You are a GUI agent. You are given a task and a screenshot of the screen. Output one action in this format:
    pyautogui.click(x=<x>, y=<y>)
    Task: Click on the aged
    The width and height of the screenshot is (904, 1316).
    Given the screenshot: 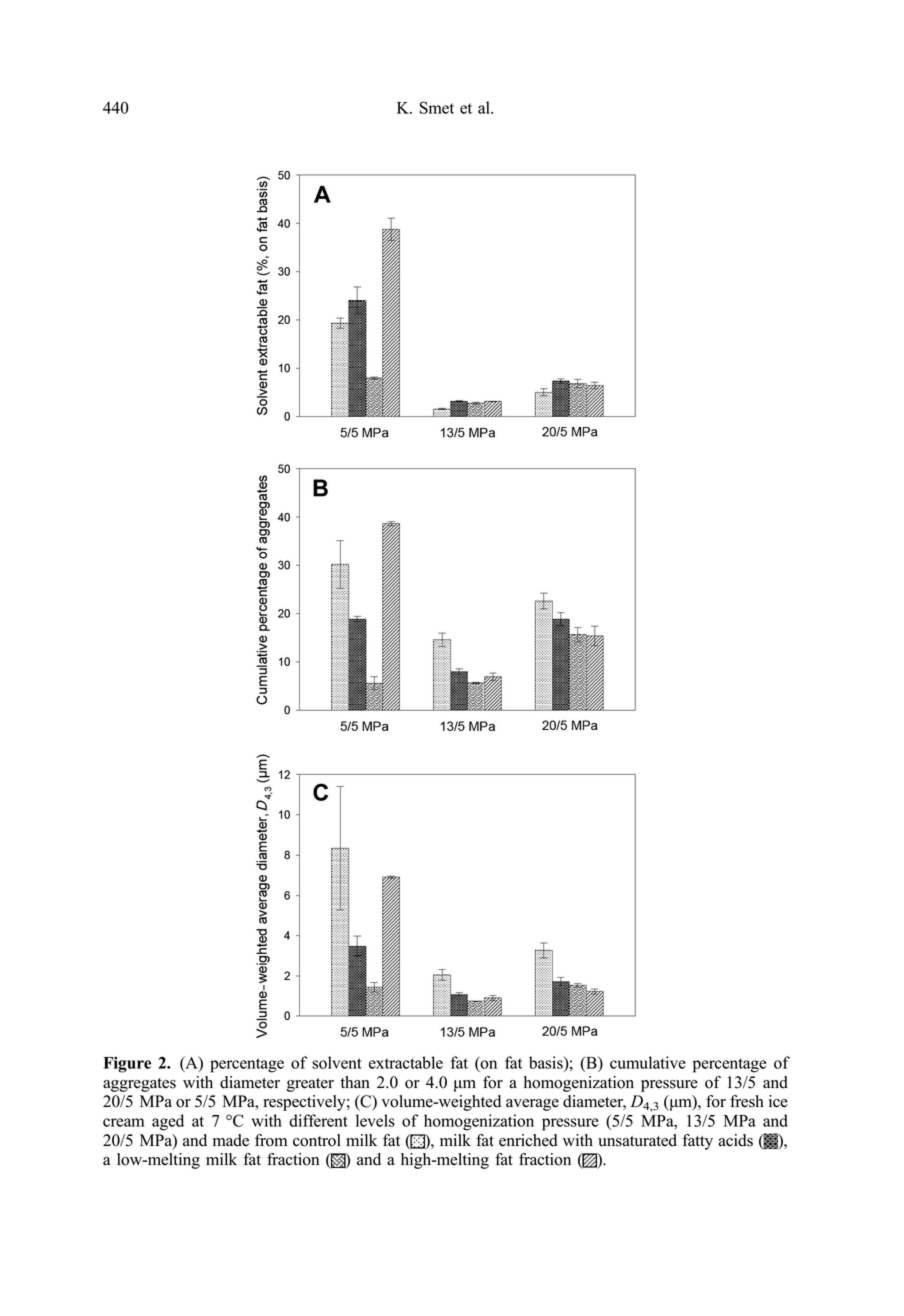 What is the action you would take?
    pyautogui.click(x=168, y=1122)
